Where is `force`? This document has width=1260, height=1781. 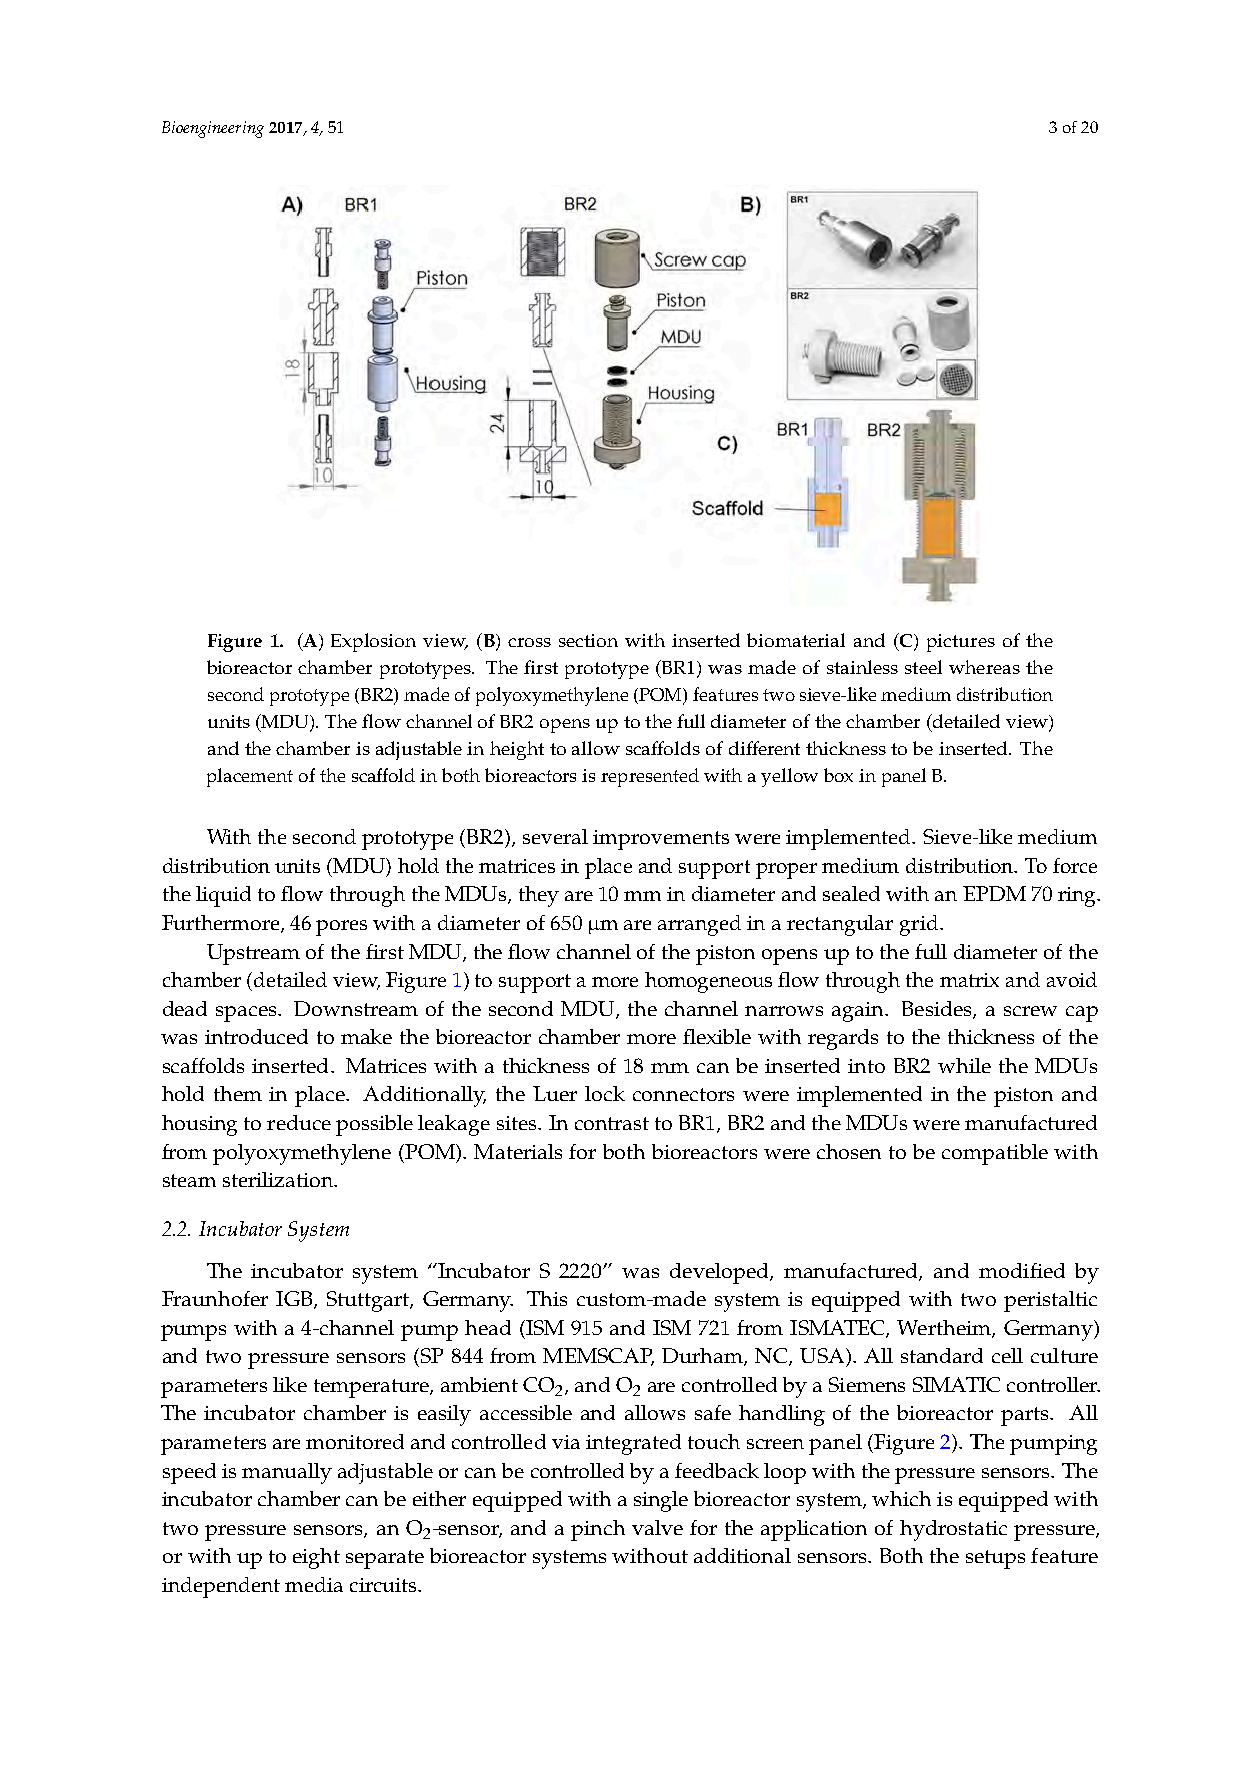 force is located at coordinates (1075, 865).
